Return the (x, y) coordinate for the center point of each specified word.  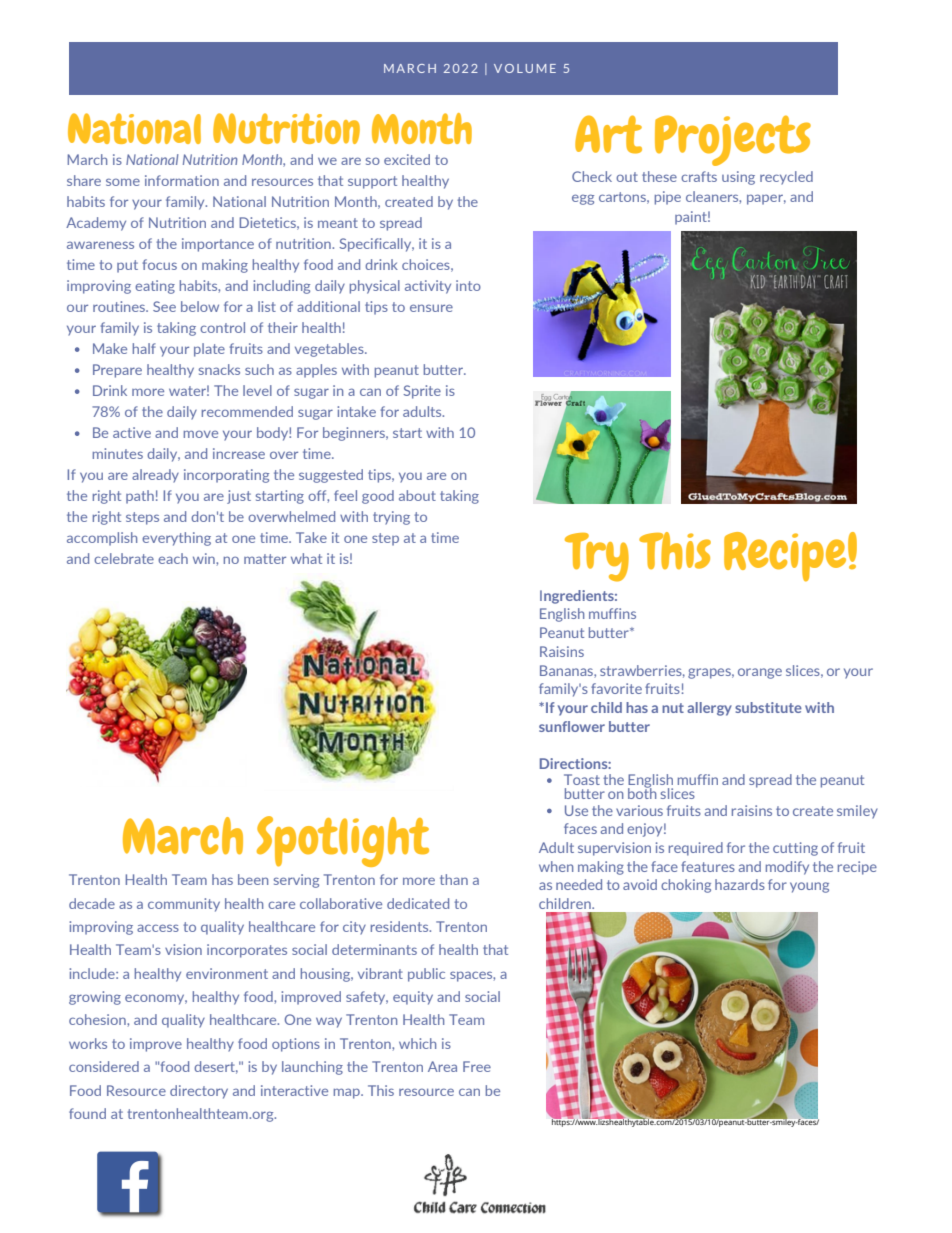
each (173, 558)
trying (391, 518)
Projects (733, 140)
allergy (709, 709)
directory (199, 1092)
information (182, 180)
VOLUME (525, 68)
